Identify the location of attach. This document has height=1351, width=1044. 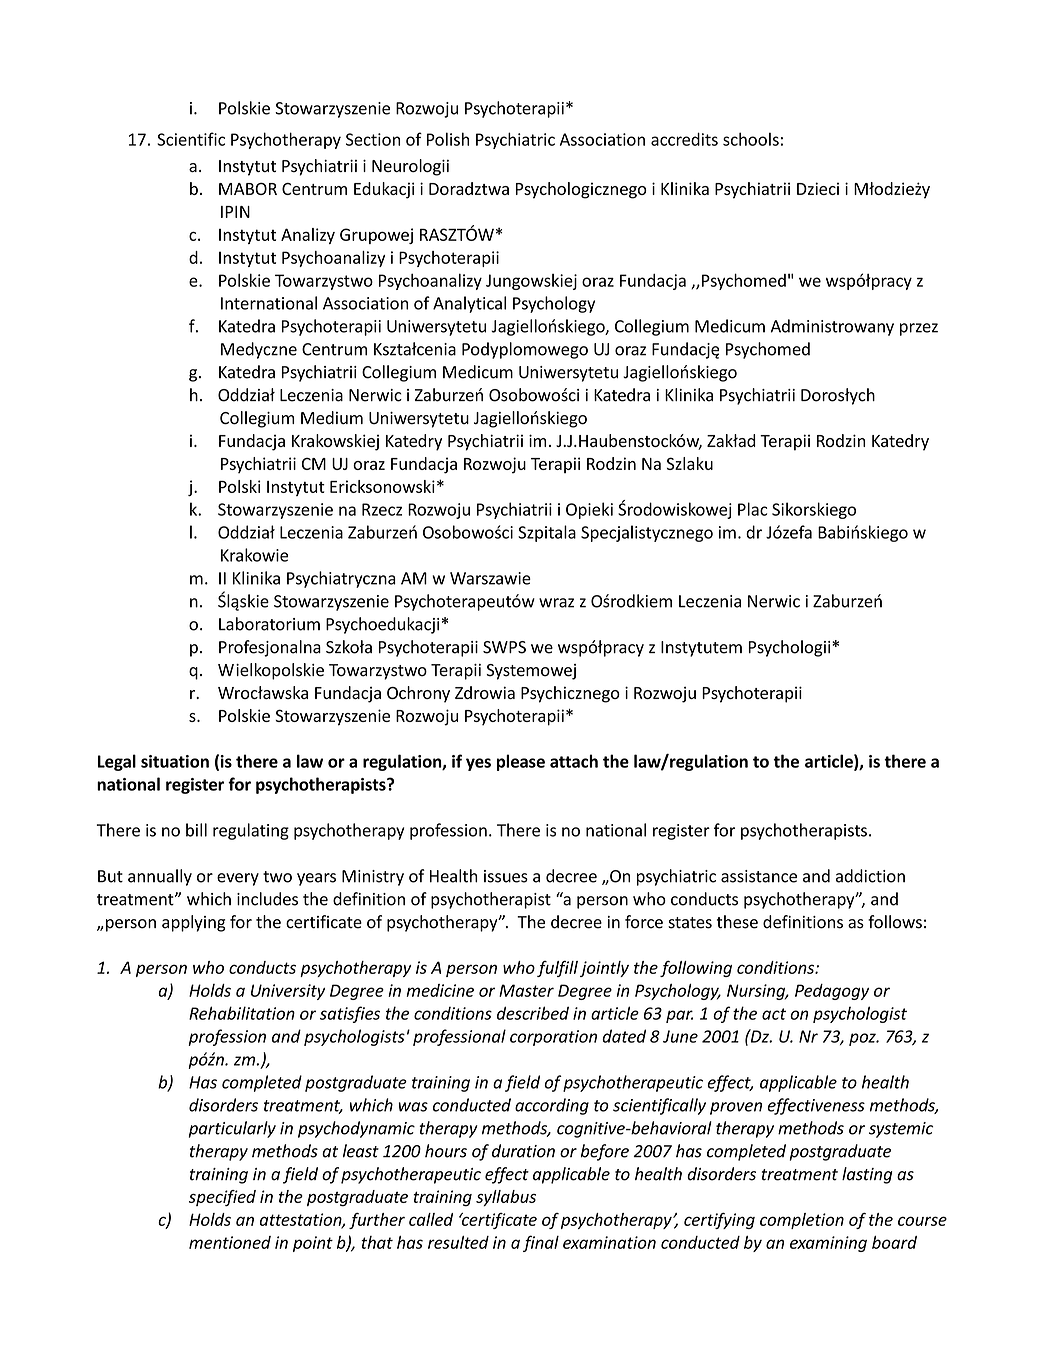
(574, 761).
